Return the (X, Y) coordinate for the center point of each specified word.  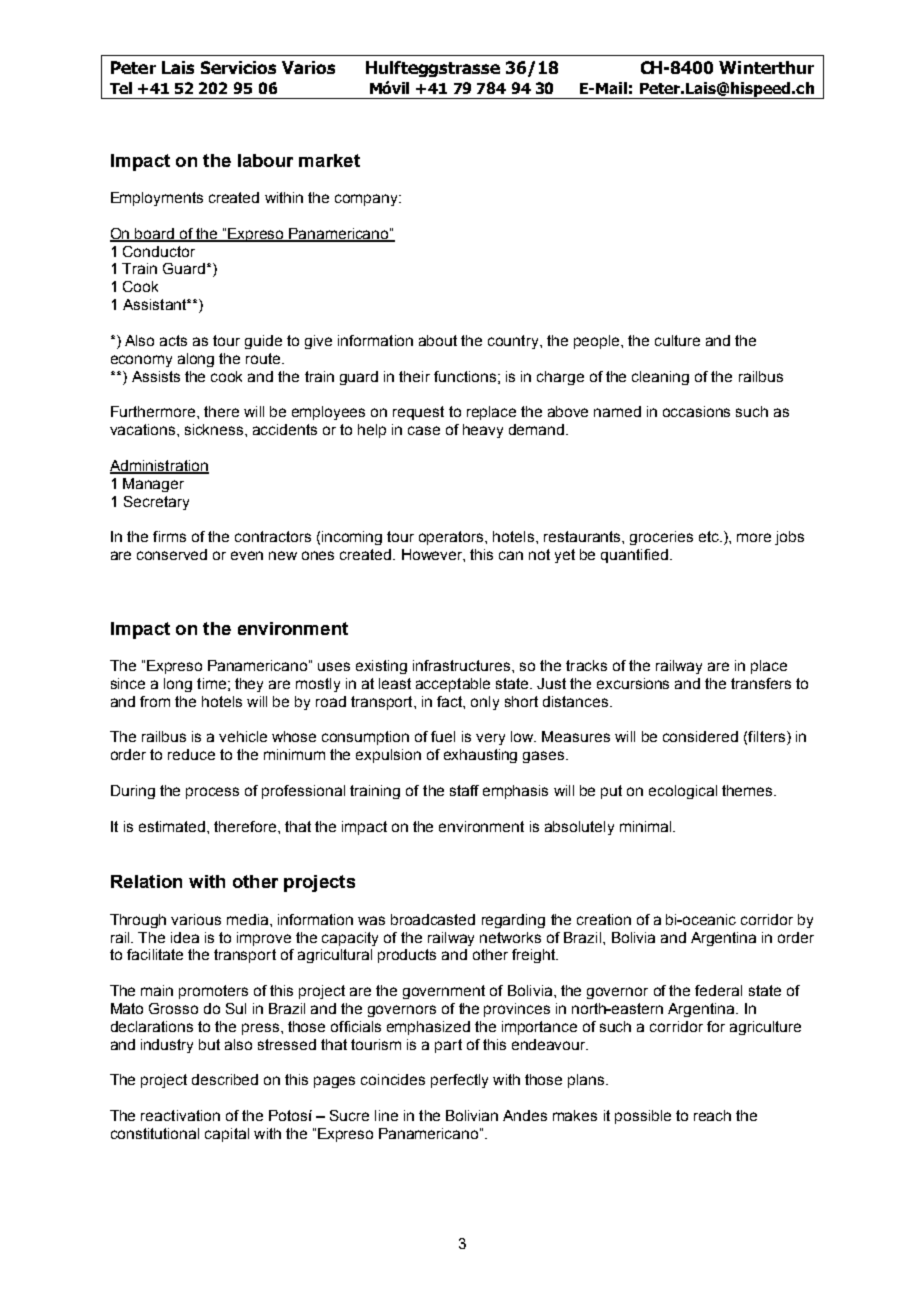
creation (604, 919)
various (196, 919)
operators (452, 538)
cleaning (660, 378)
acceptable (453, 685)
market (329, 160)
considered (700, 736)
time (211, 683)
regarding (513, 921)
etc (710, 536)
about (438, 340)
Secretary (156, 503)
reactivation (180, 1115)
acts (173, 340)
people (598, 342)
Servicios (238, 67)
